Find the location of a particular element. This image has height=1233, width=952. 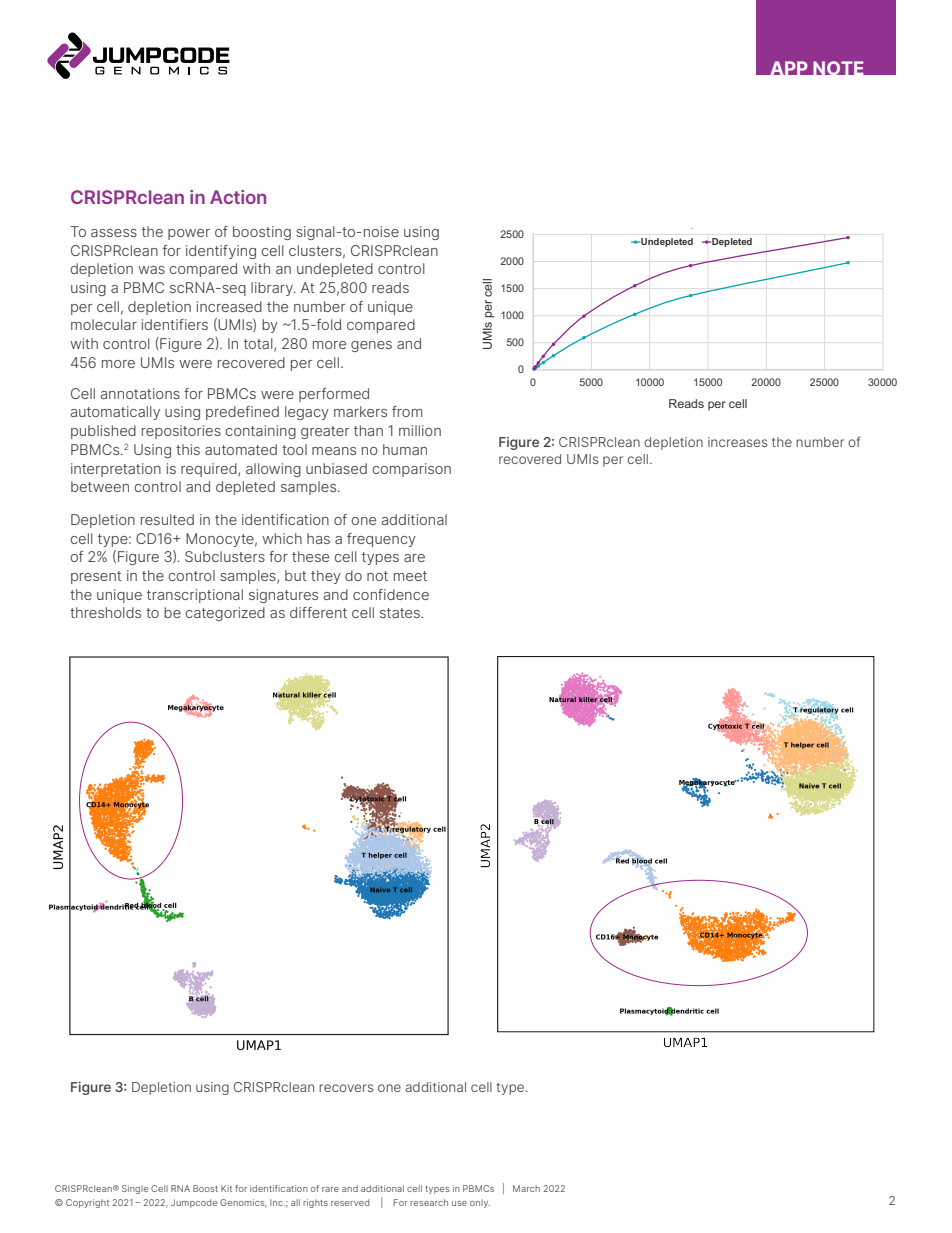

meet is located at coordinates (410, 576).
